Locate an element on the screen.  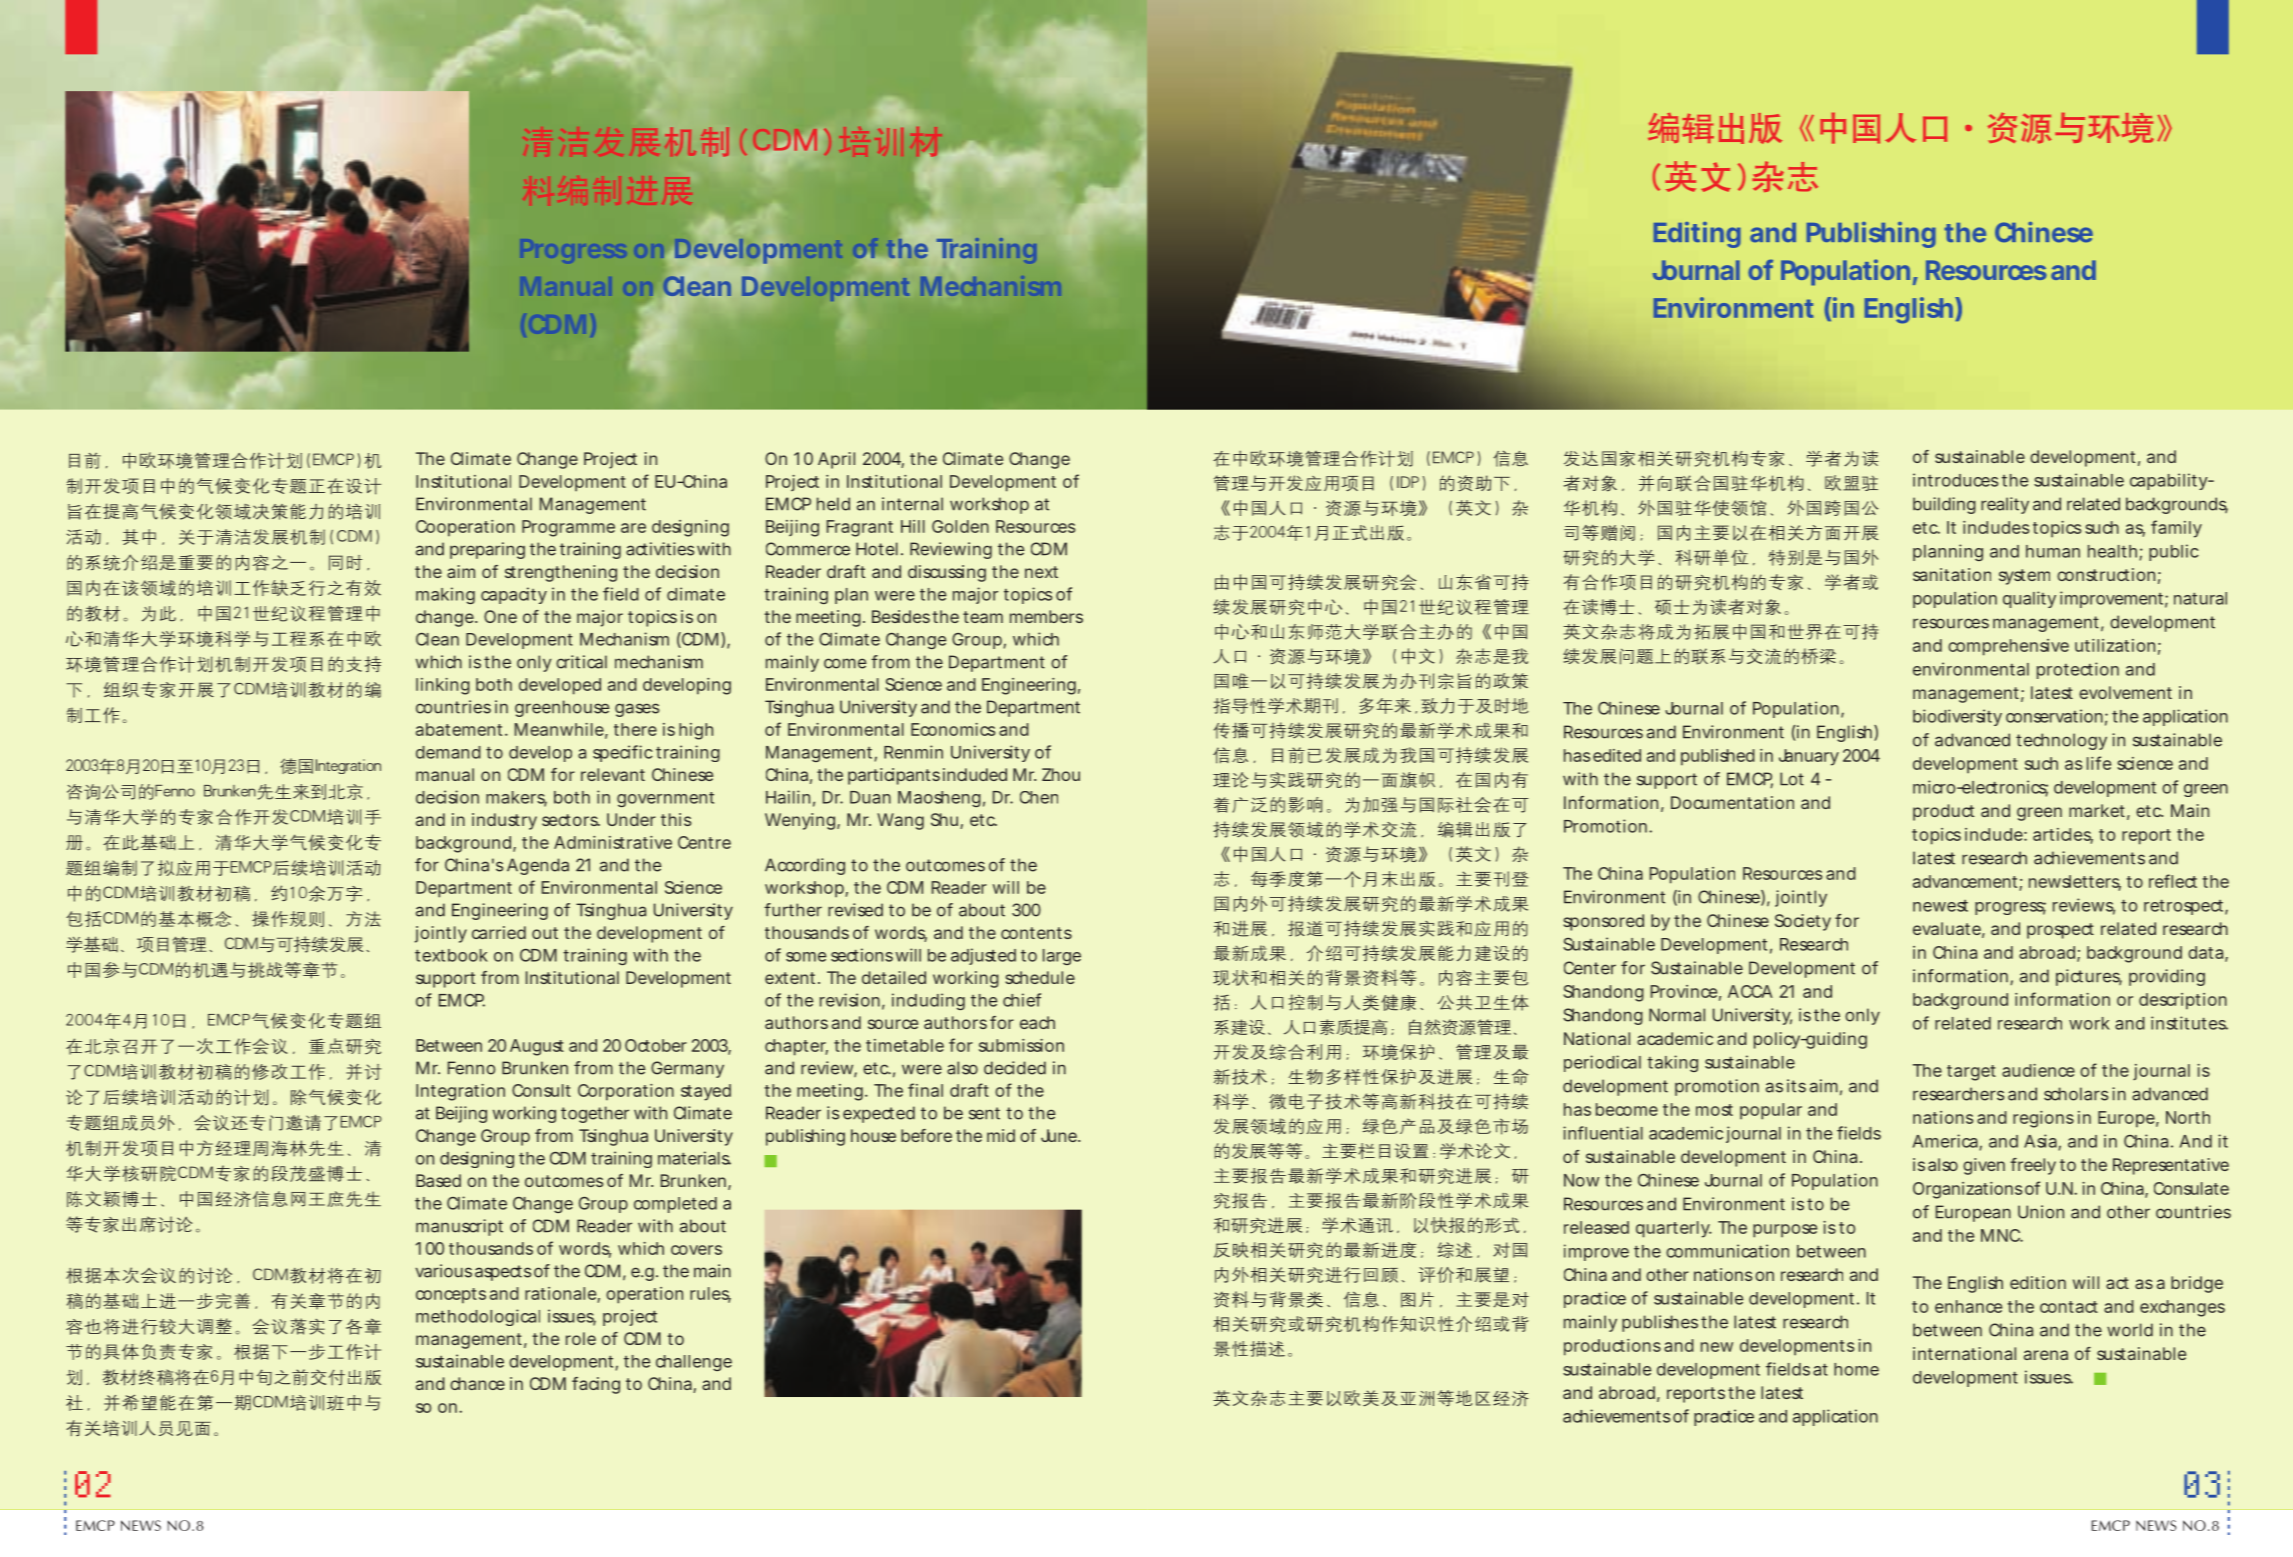
April is located at coordinates (836, 460).
